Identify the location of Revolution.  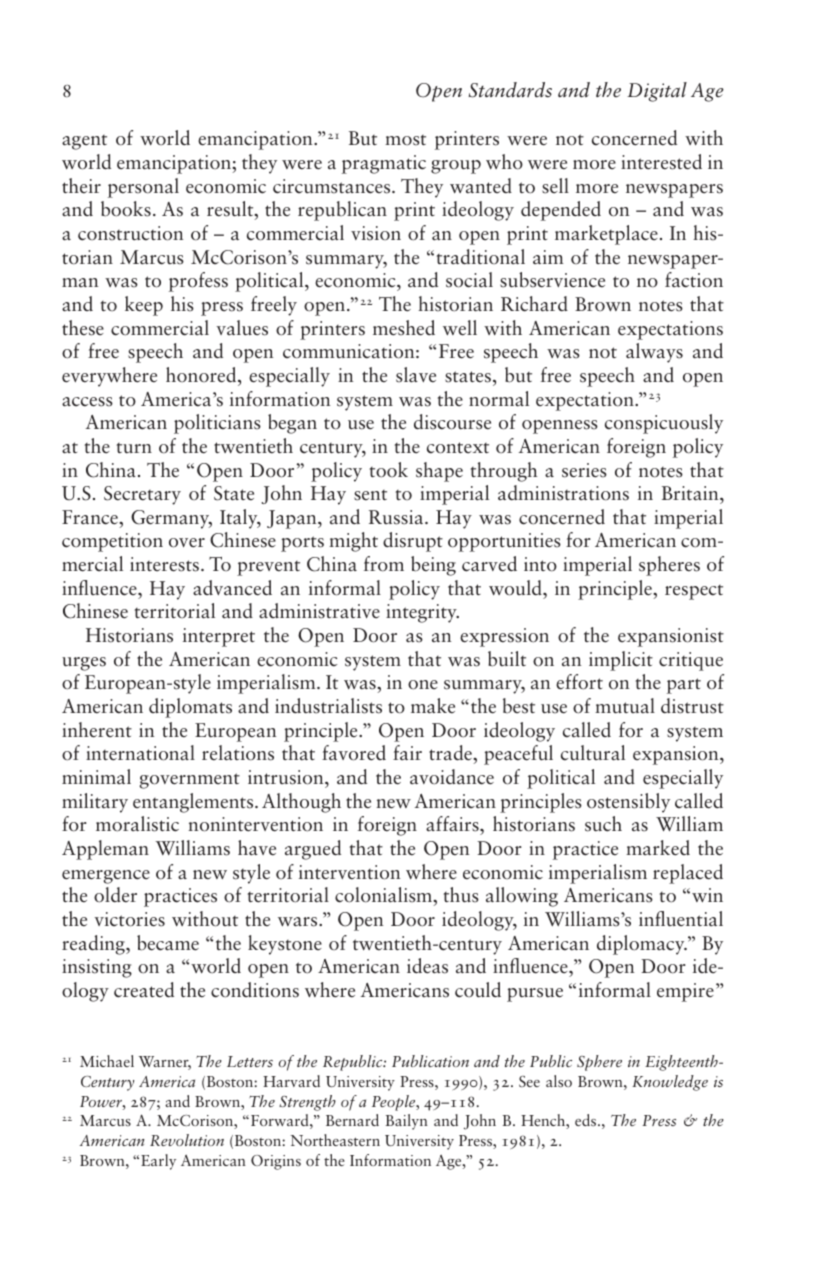
(187, 1140).
